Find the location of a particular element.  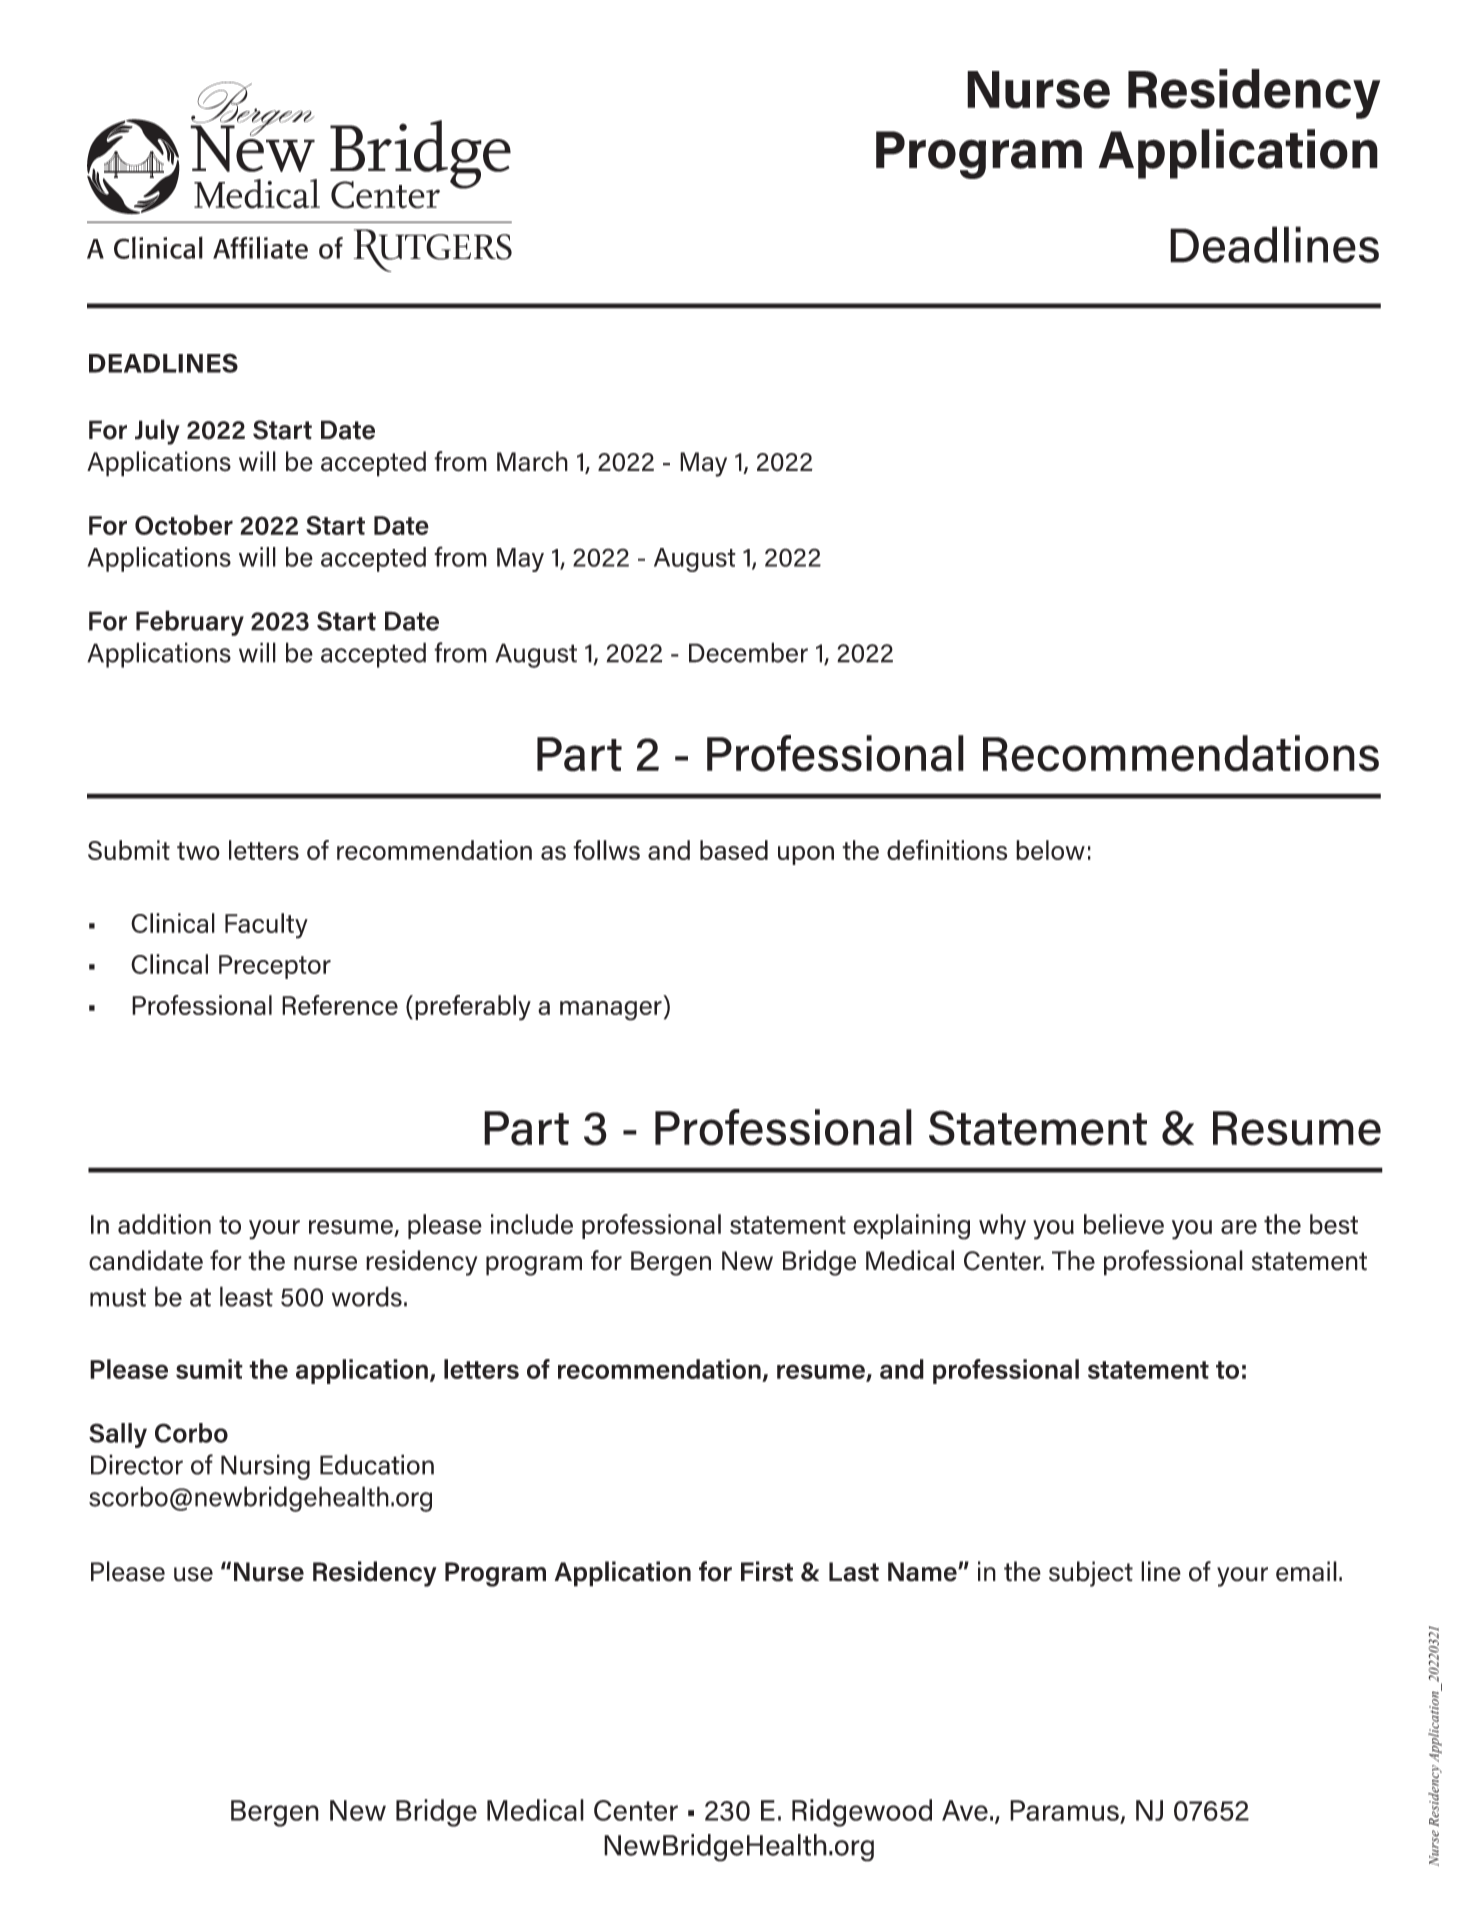

believe is located at coordinates (1124, 1224).
